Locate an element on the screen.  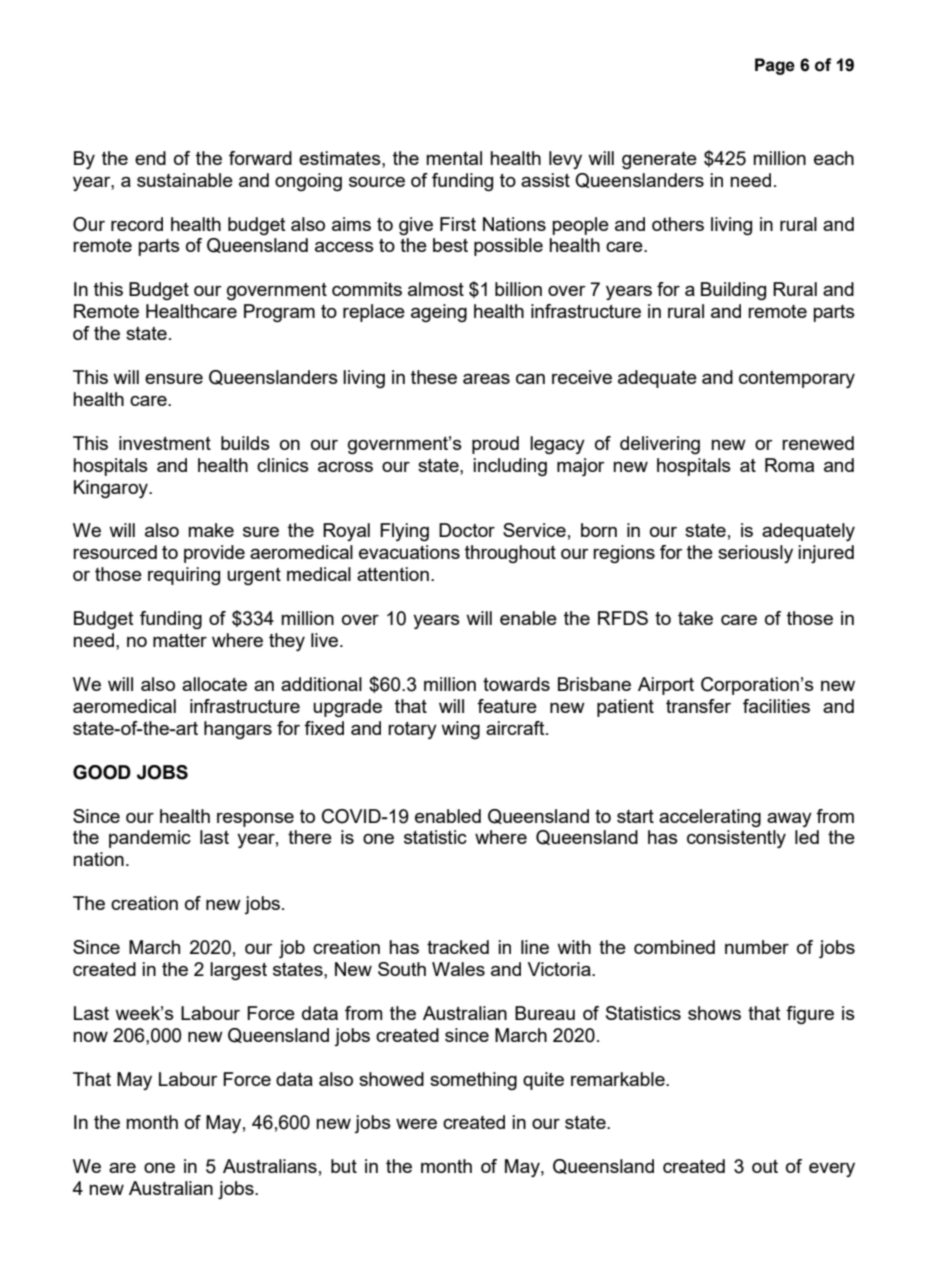
end is located at coordinates (150, 158).
